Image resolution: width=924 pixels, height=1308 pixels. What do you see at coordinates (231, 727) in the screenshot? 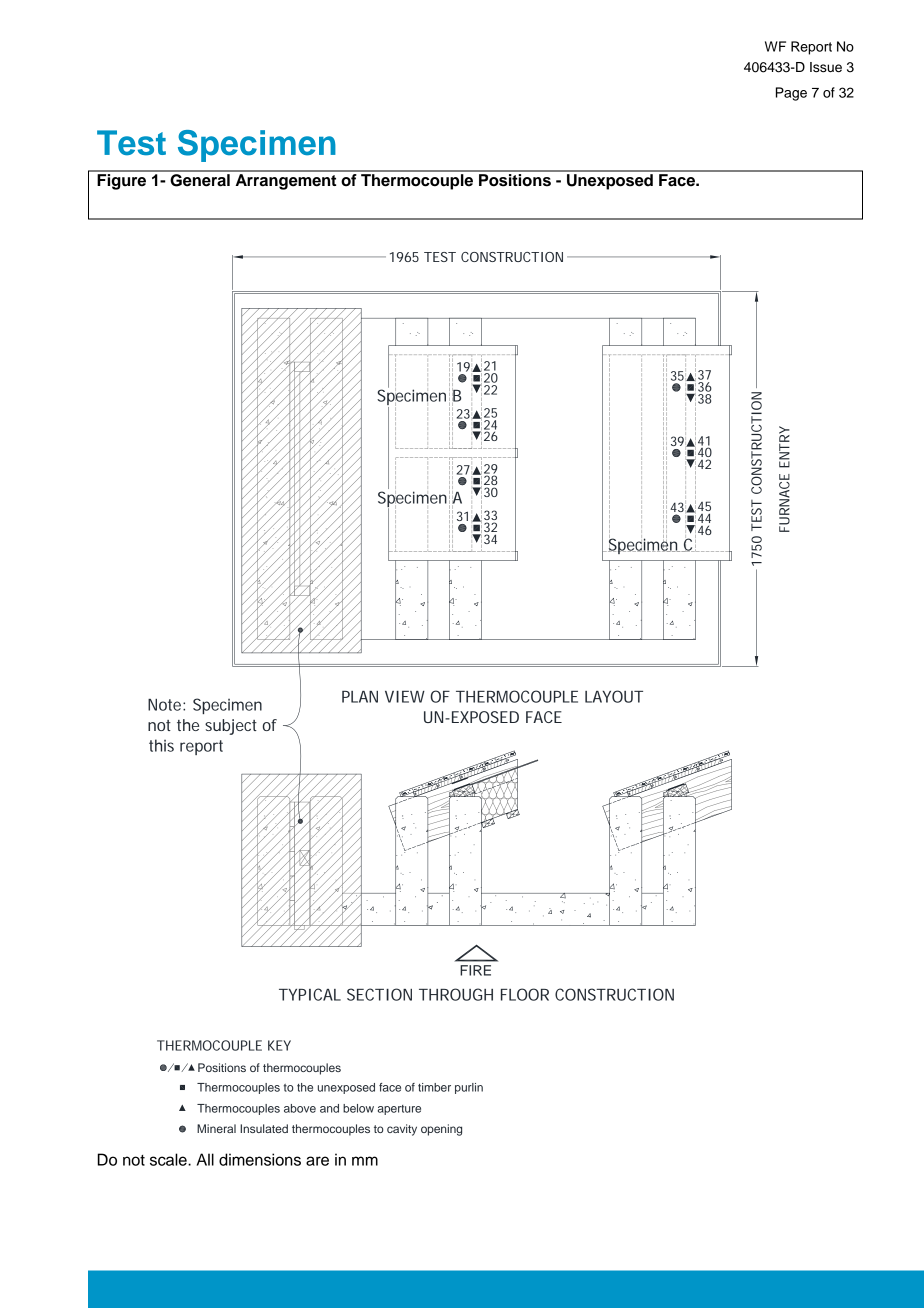
I see `subject` at bounding box center [231, 727].
